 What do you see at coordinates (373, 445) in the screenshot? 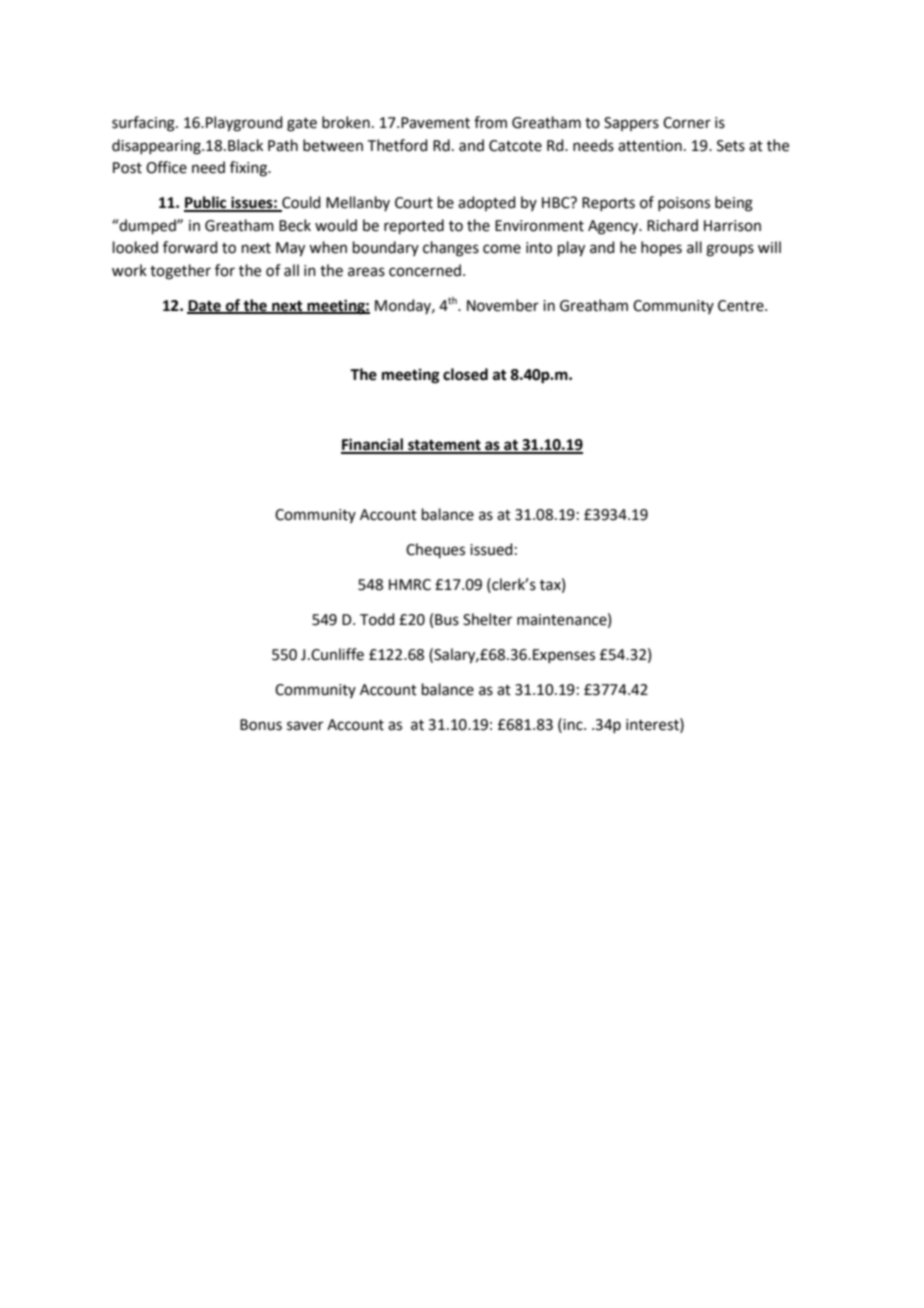
I see `Financial` at bounding box center [373, 445].
